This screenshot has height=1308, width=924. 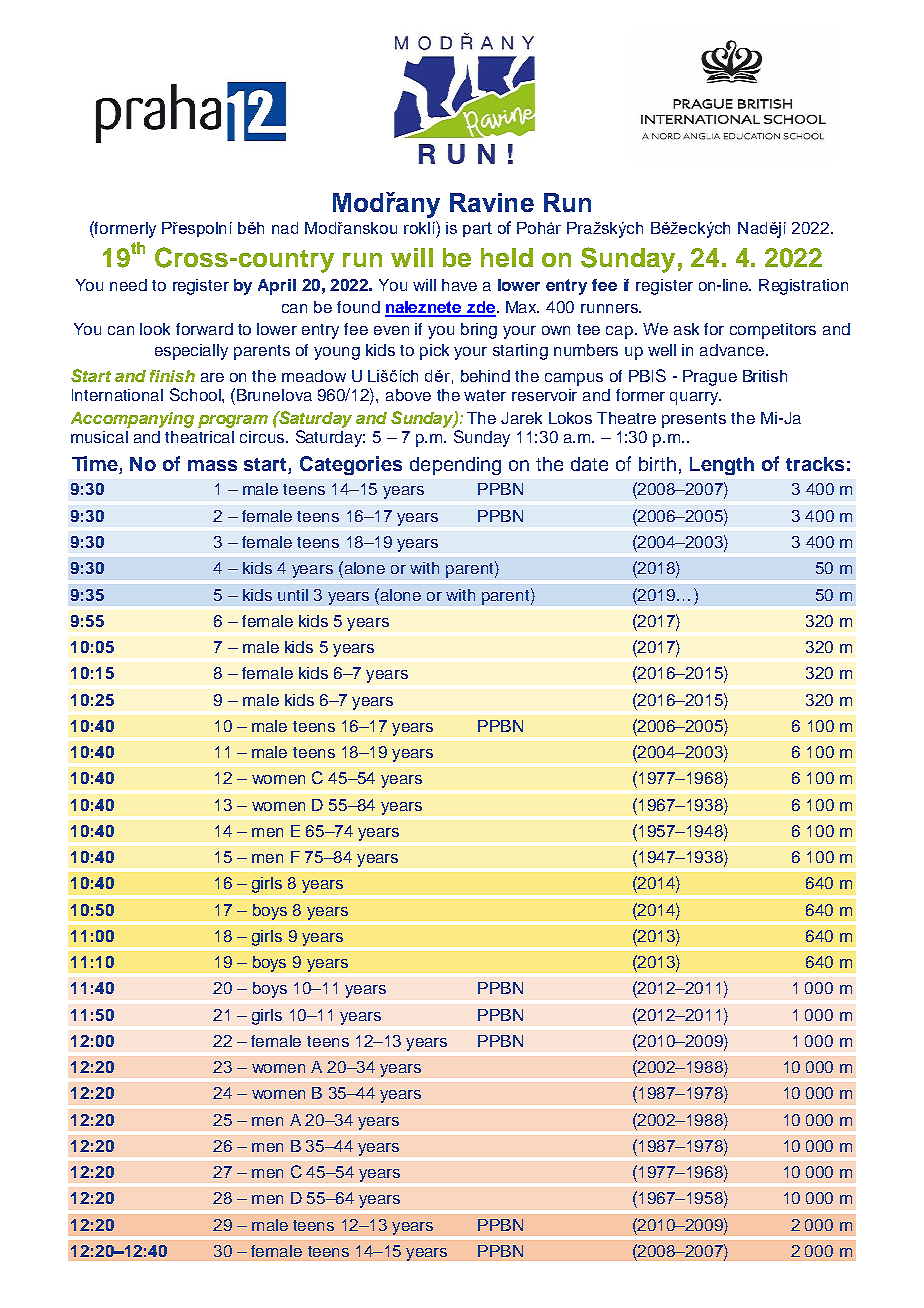 I want to click on need, so click(x=128, y=285).
